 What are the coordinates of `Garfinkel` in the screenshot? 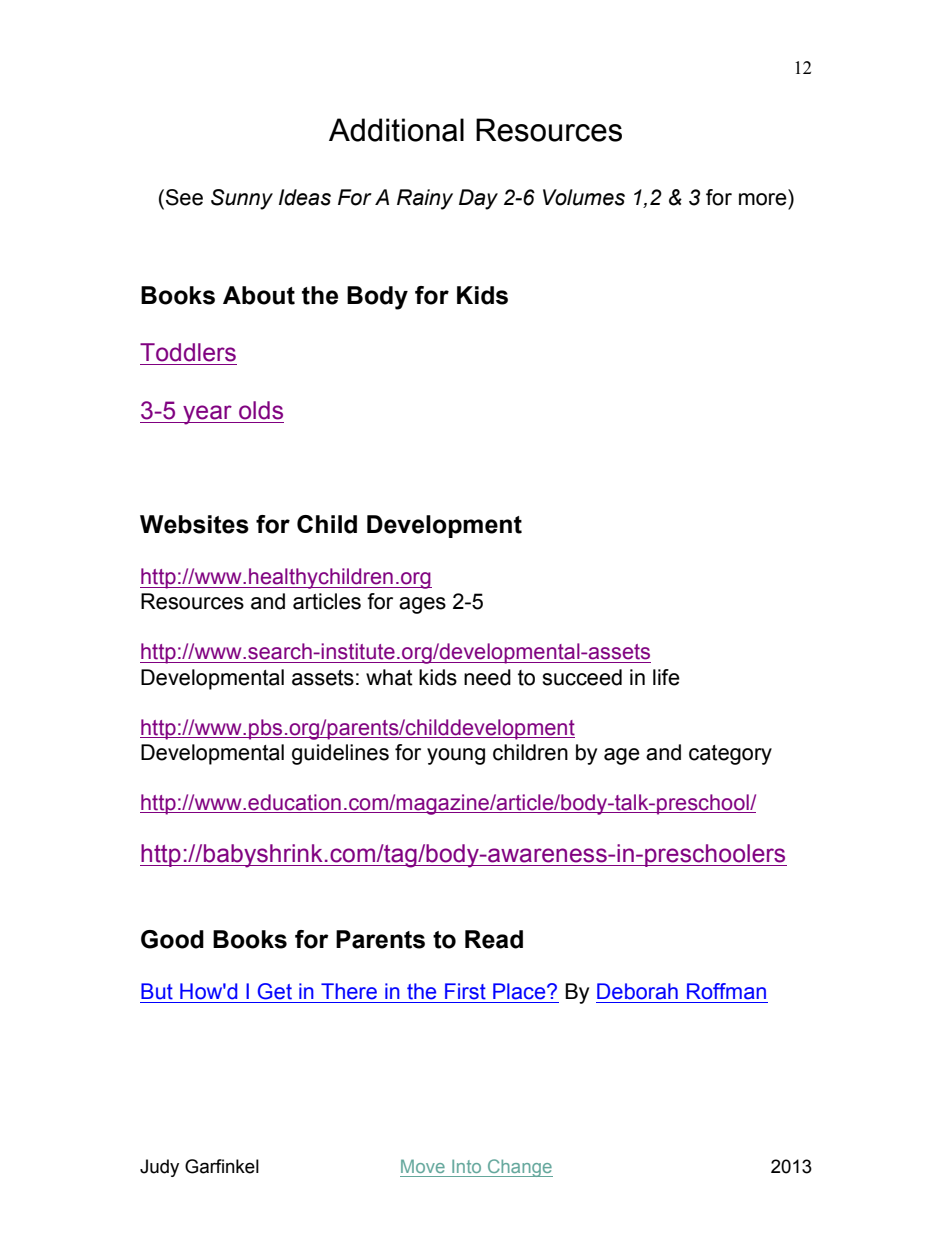 It's located at (222, 1166).
